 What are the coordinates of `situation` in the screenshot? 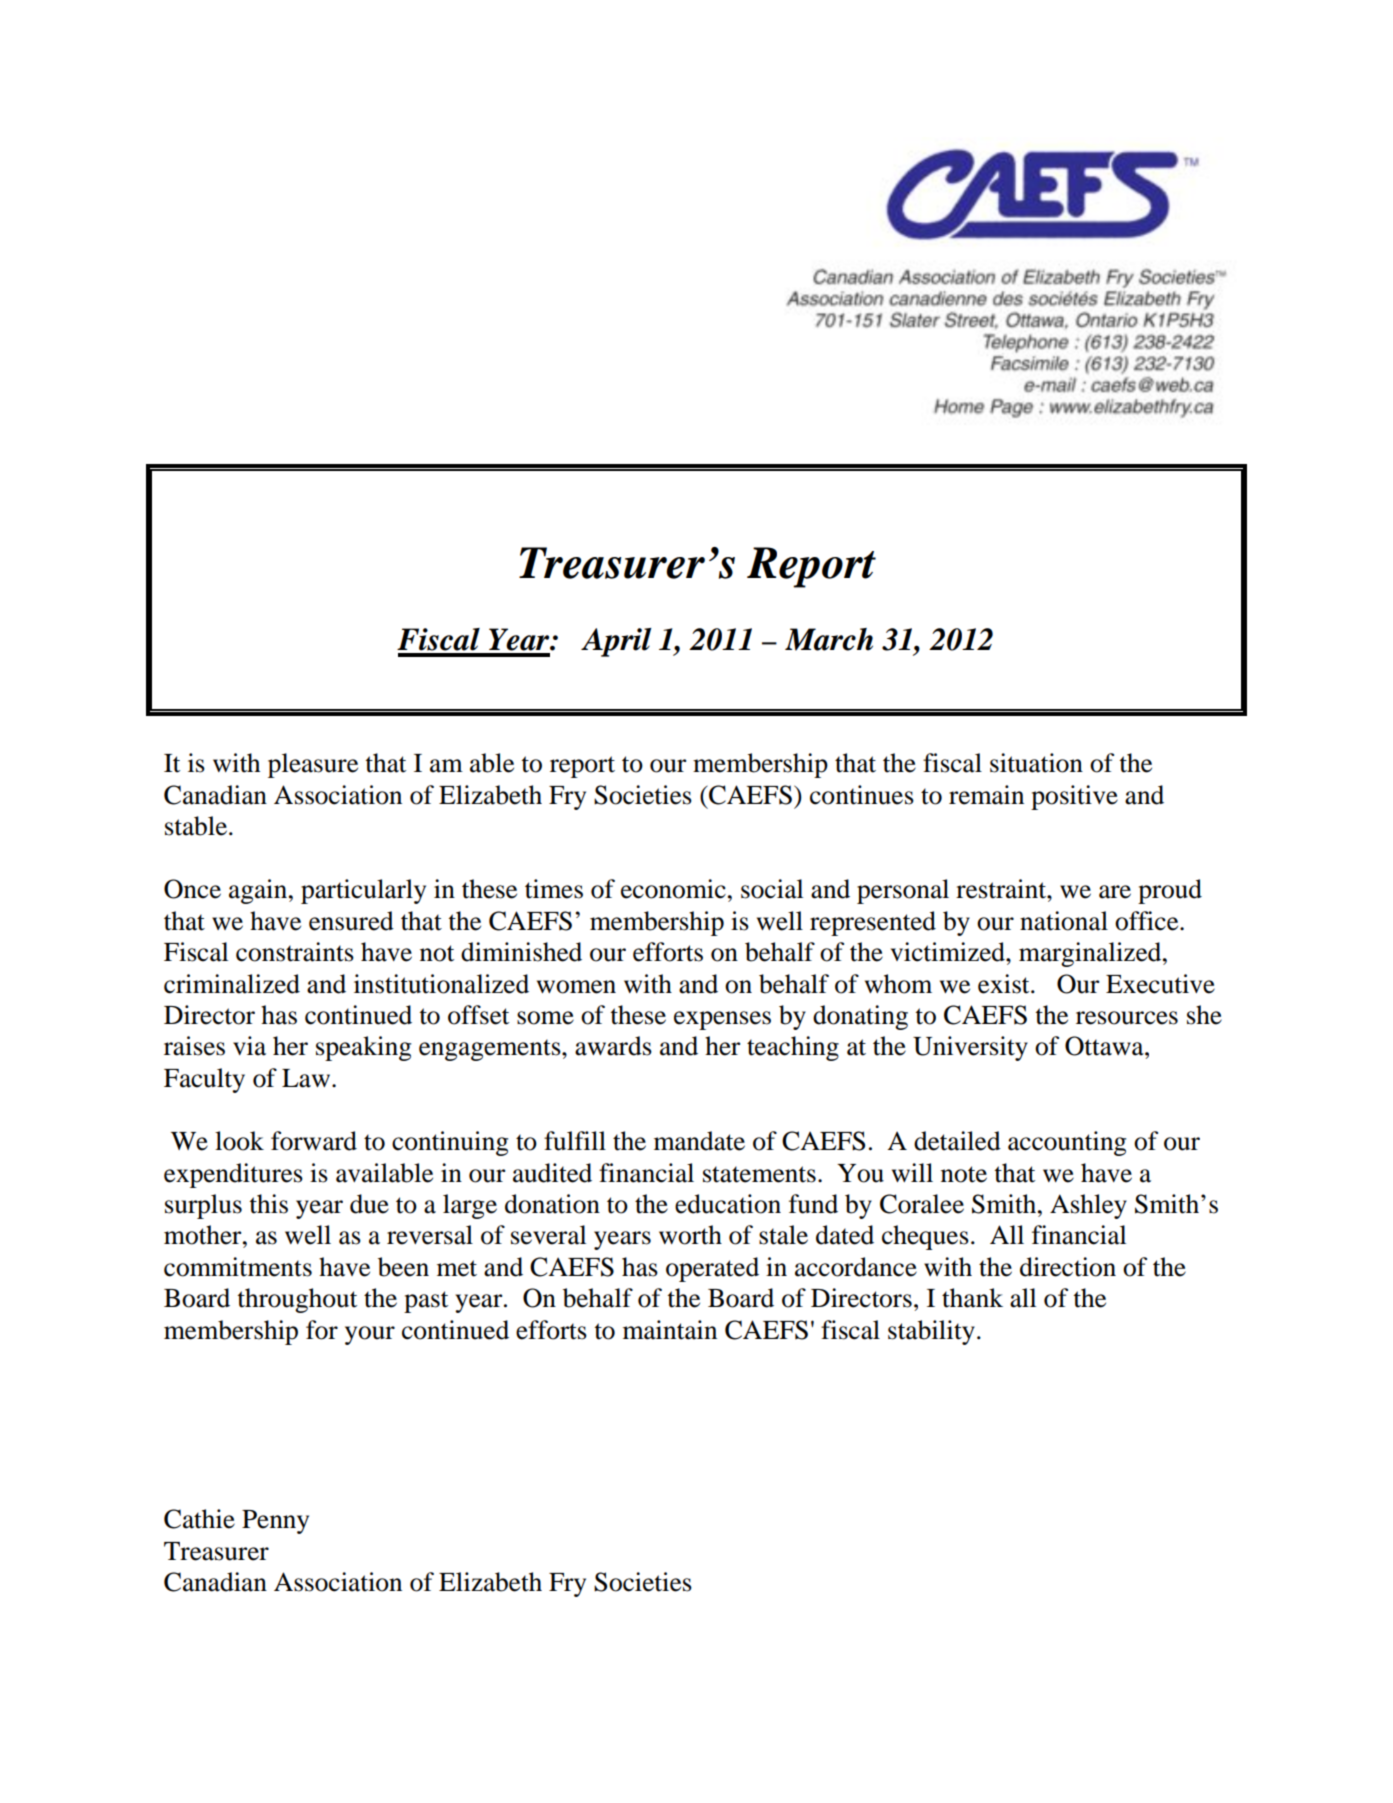 It's located at (1036, 763).
